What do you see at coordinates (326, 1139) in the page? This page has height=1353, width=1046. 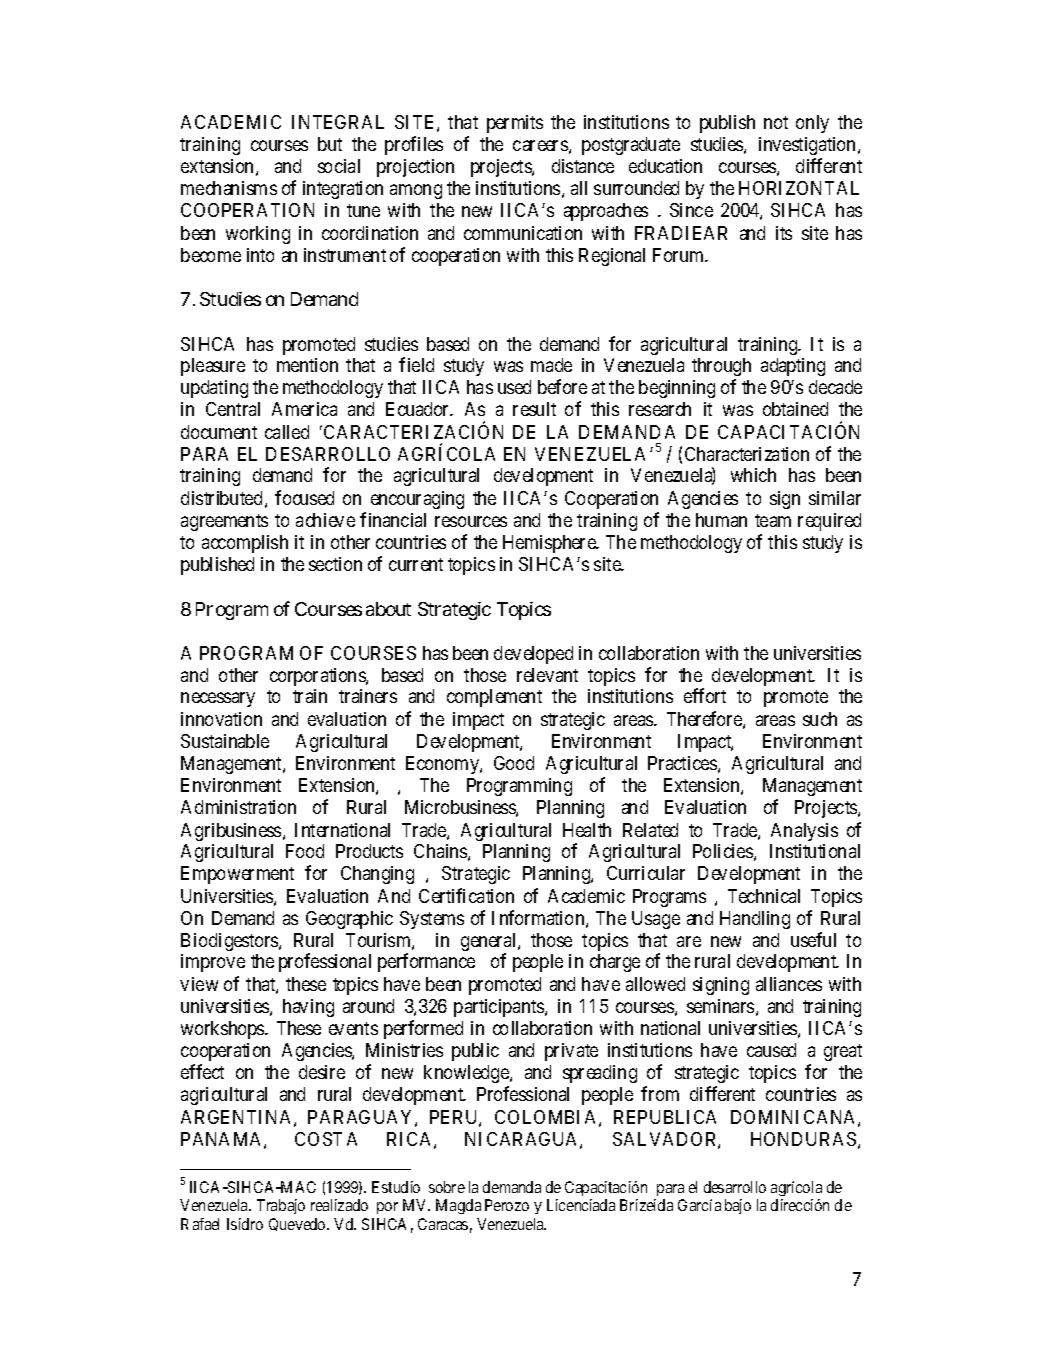 I see `COSTA` at bounding box center [326, 1139].
